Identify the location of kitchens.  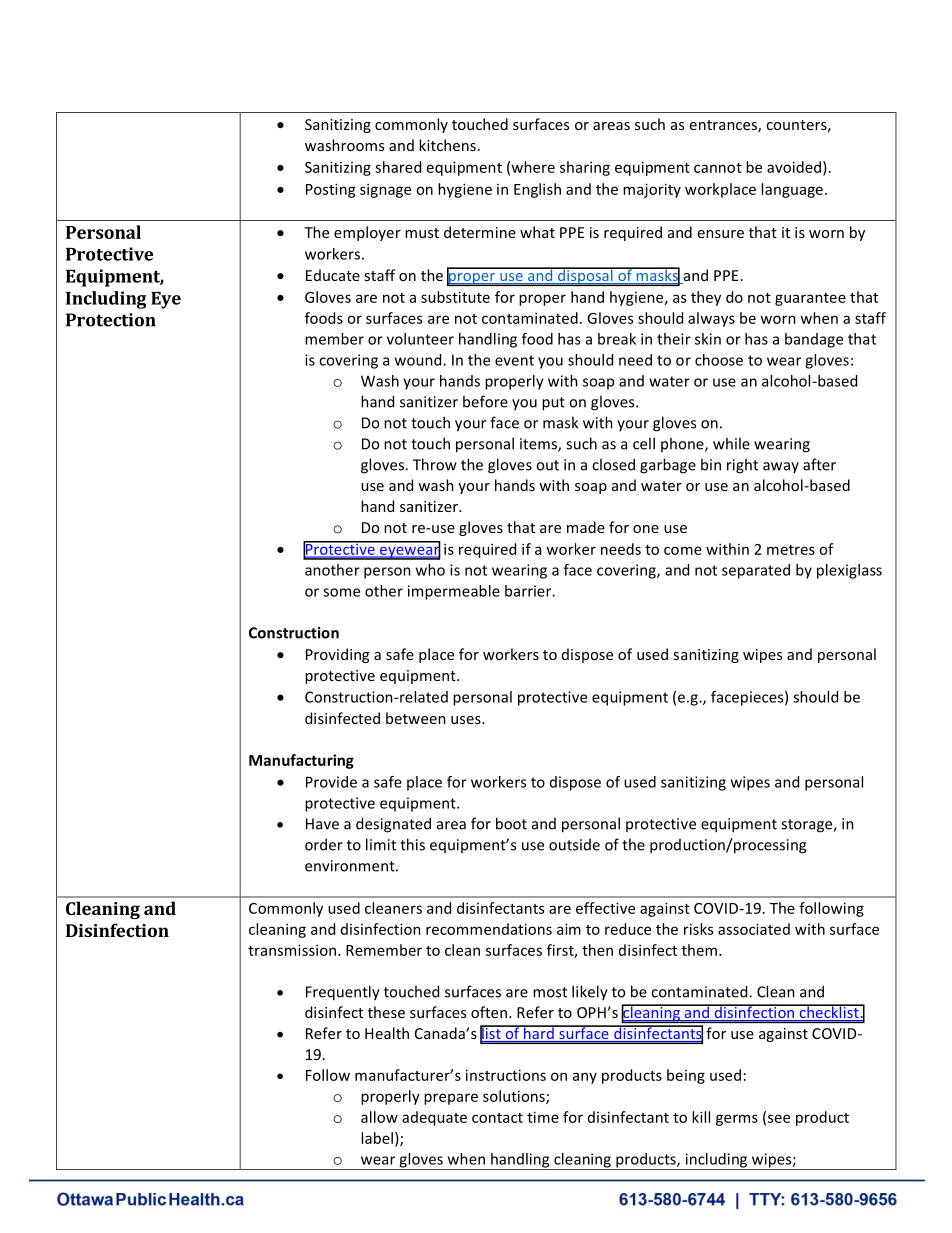
(447, 145).
